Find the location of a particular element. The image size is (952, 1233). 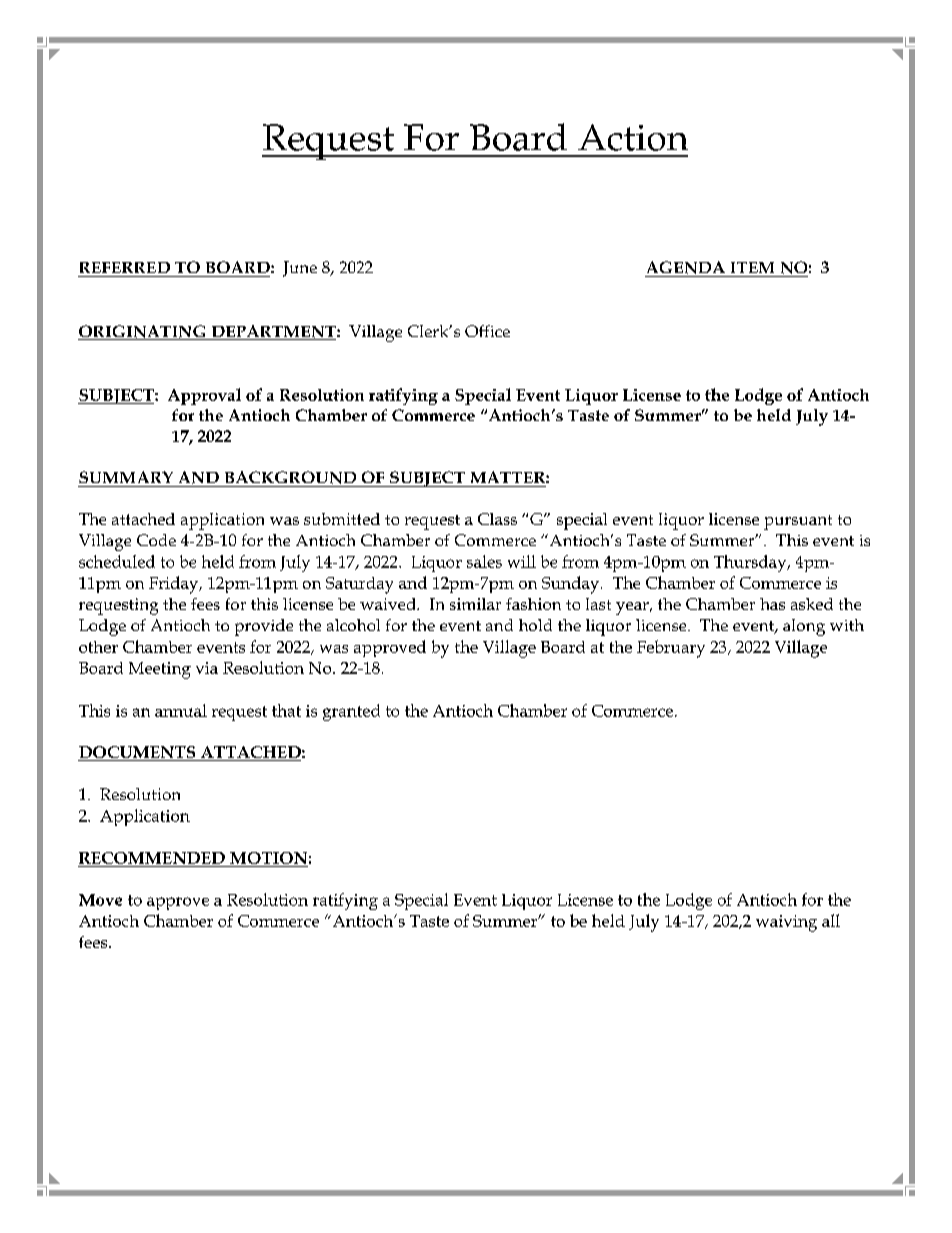

via is located at coordinates (207, 668).
